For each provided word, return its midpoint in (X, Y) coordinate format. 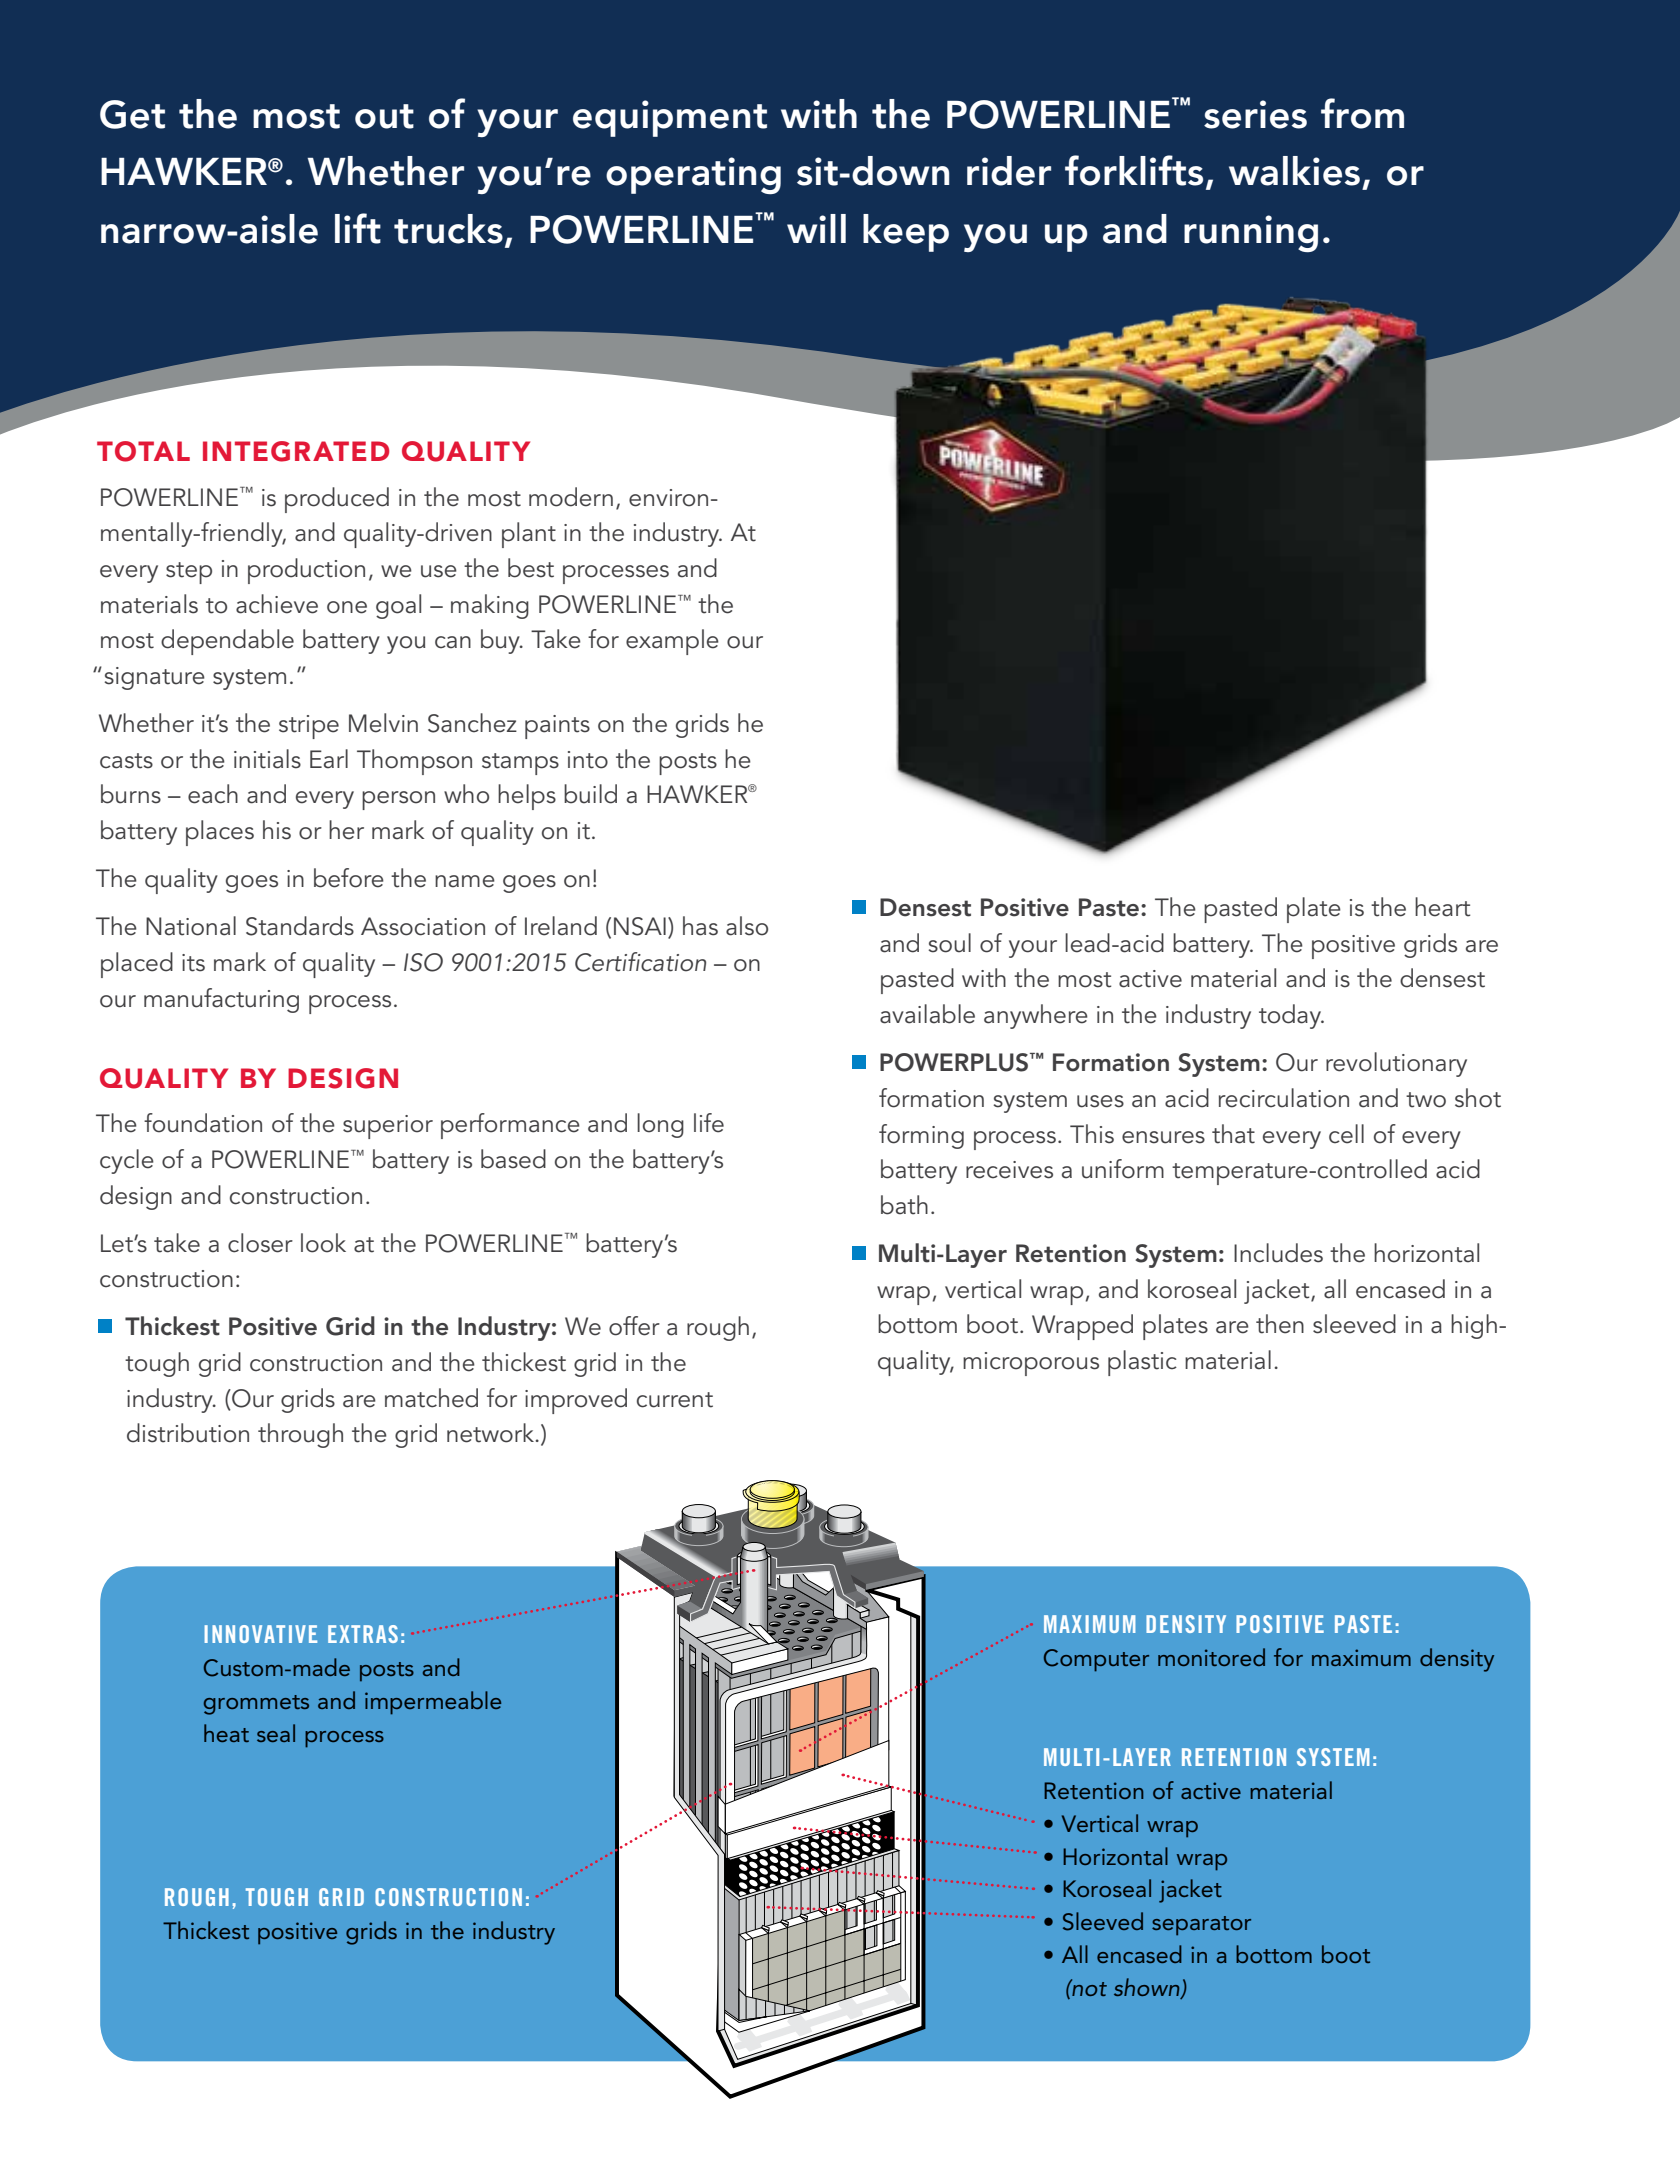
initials (267, 759)
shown (1148, 1988)
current (675, 1400)
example (672, 642)
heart (1442, 907)
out (384, 116)
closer (260, 1243)
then (1280, 1324)
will (816, 228)
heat (226, 1733)
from (1362, 113)
